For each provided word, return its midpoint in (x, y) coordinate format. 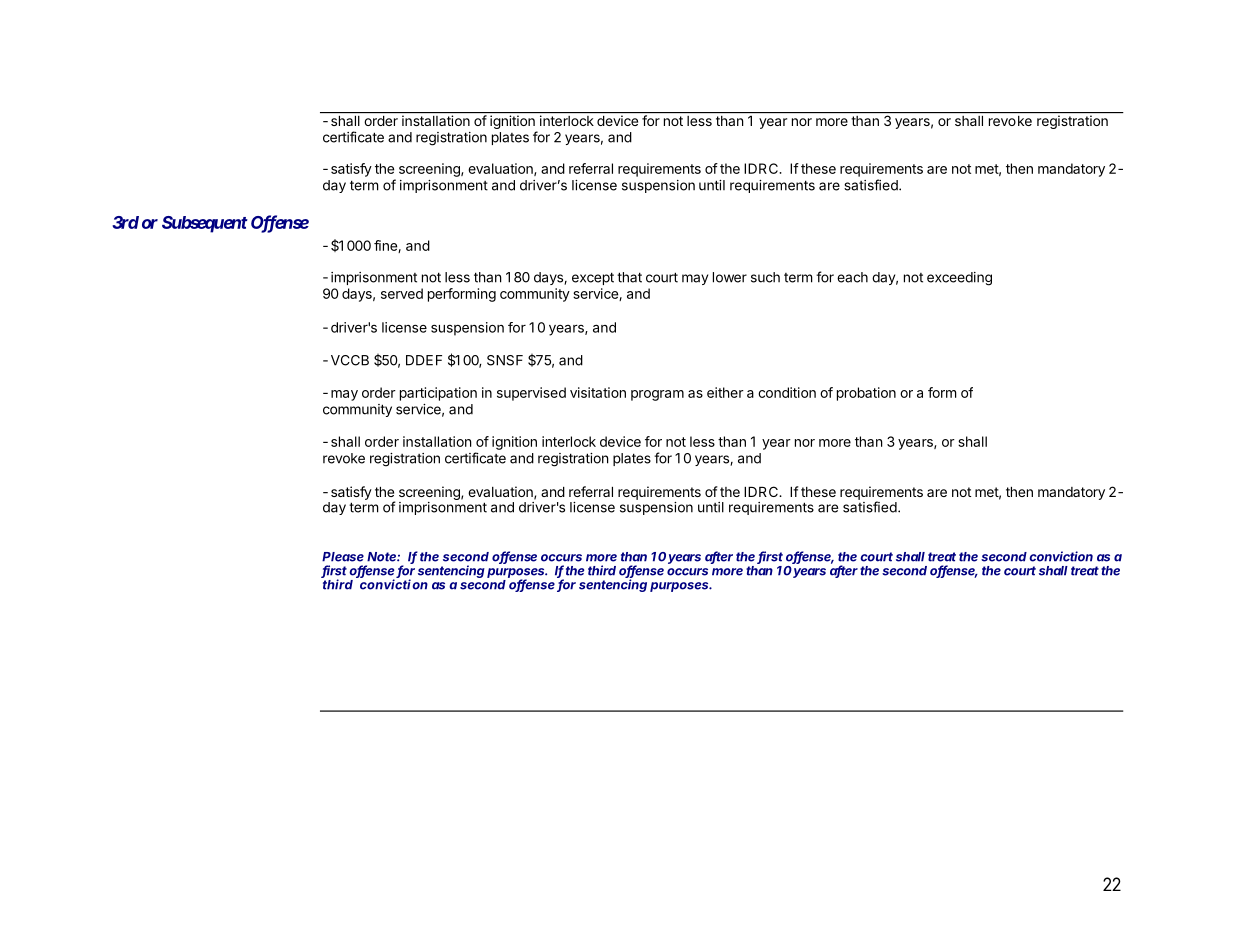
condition (787, 392)
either (725, 392)
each (852, 277)
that (629, 277)
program (657, 395)
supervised (531, 394)
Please (343, 557)
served (402, 293)
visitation (598, 392)
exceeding (959, 279)
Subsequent (205, 224)
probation (866, 394)
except (593, 278)
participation (438, 394)
